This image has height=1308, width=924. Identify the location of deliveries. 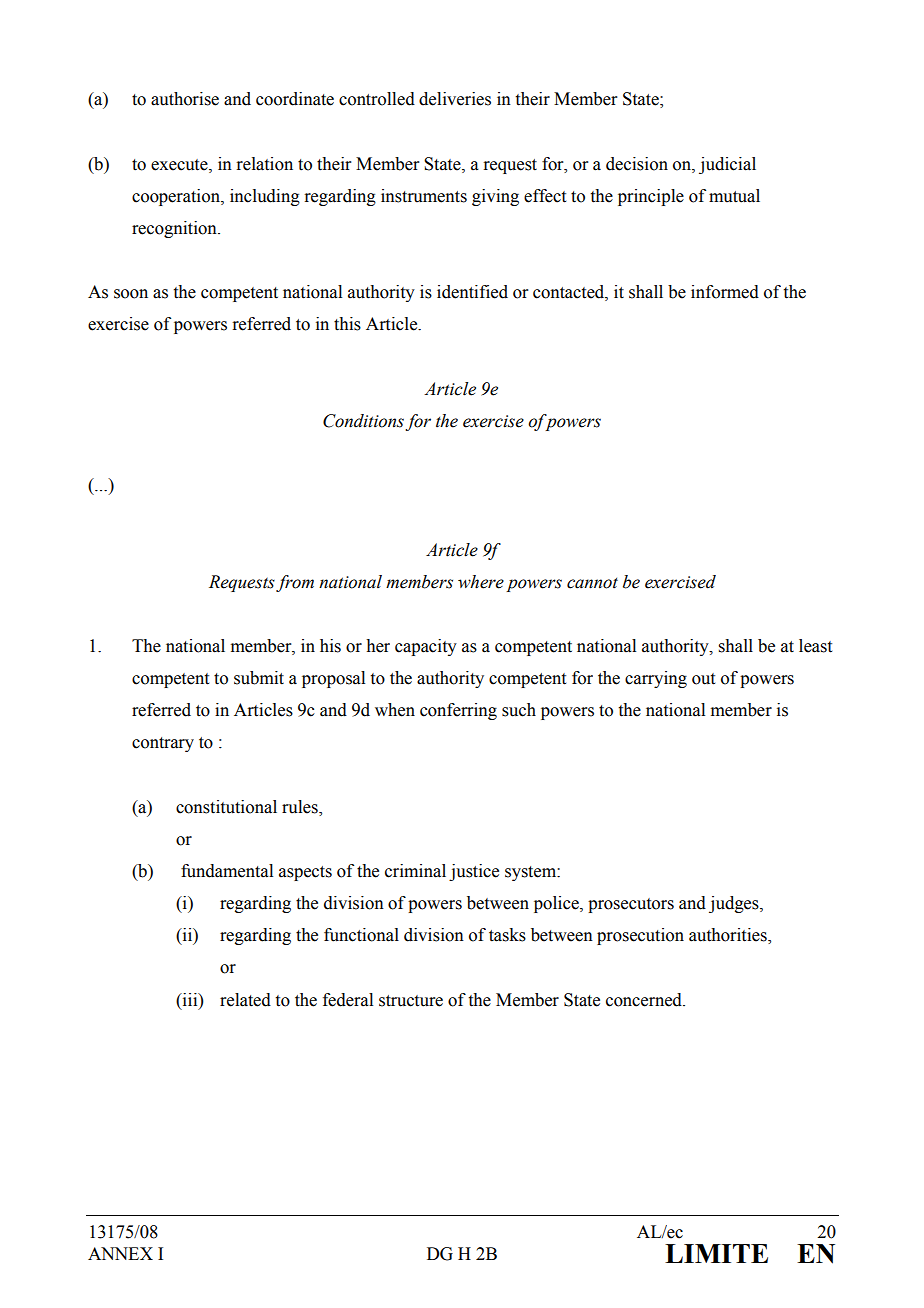
(455, 99).
